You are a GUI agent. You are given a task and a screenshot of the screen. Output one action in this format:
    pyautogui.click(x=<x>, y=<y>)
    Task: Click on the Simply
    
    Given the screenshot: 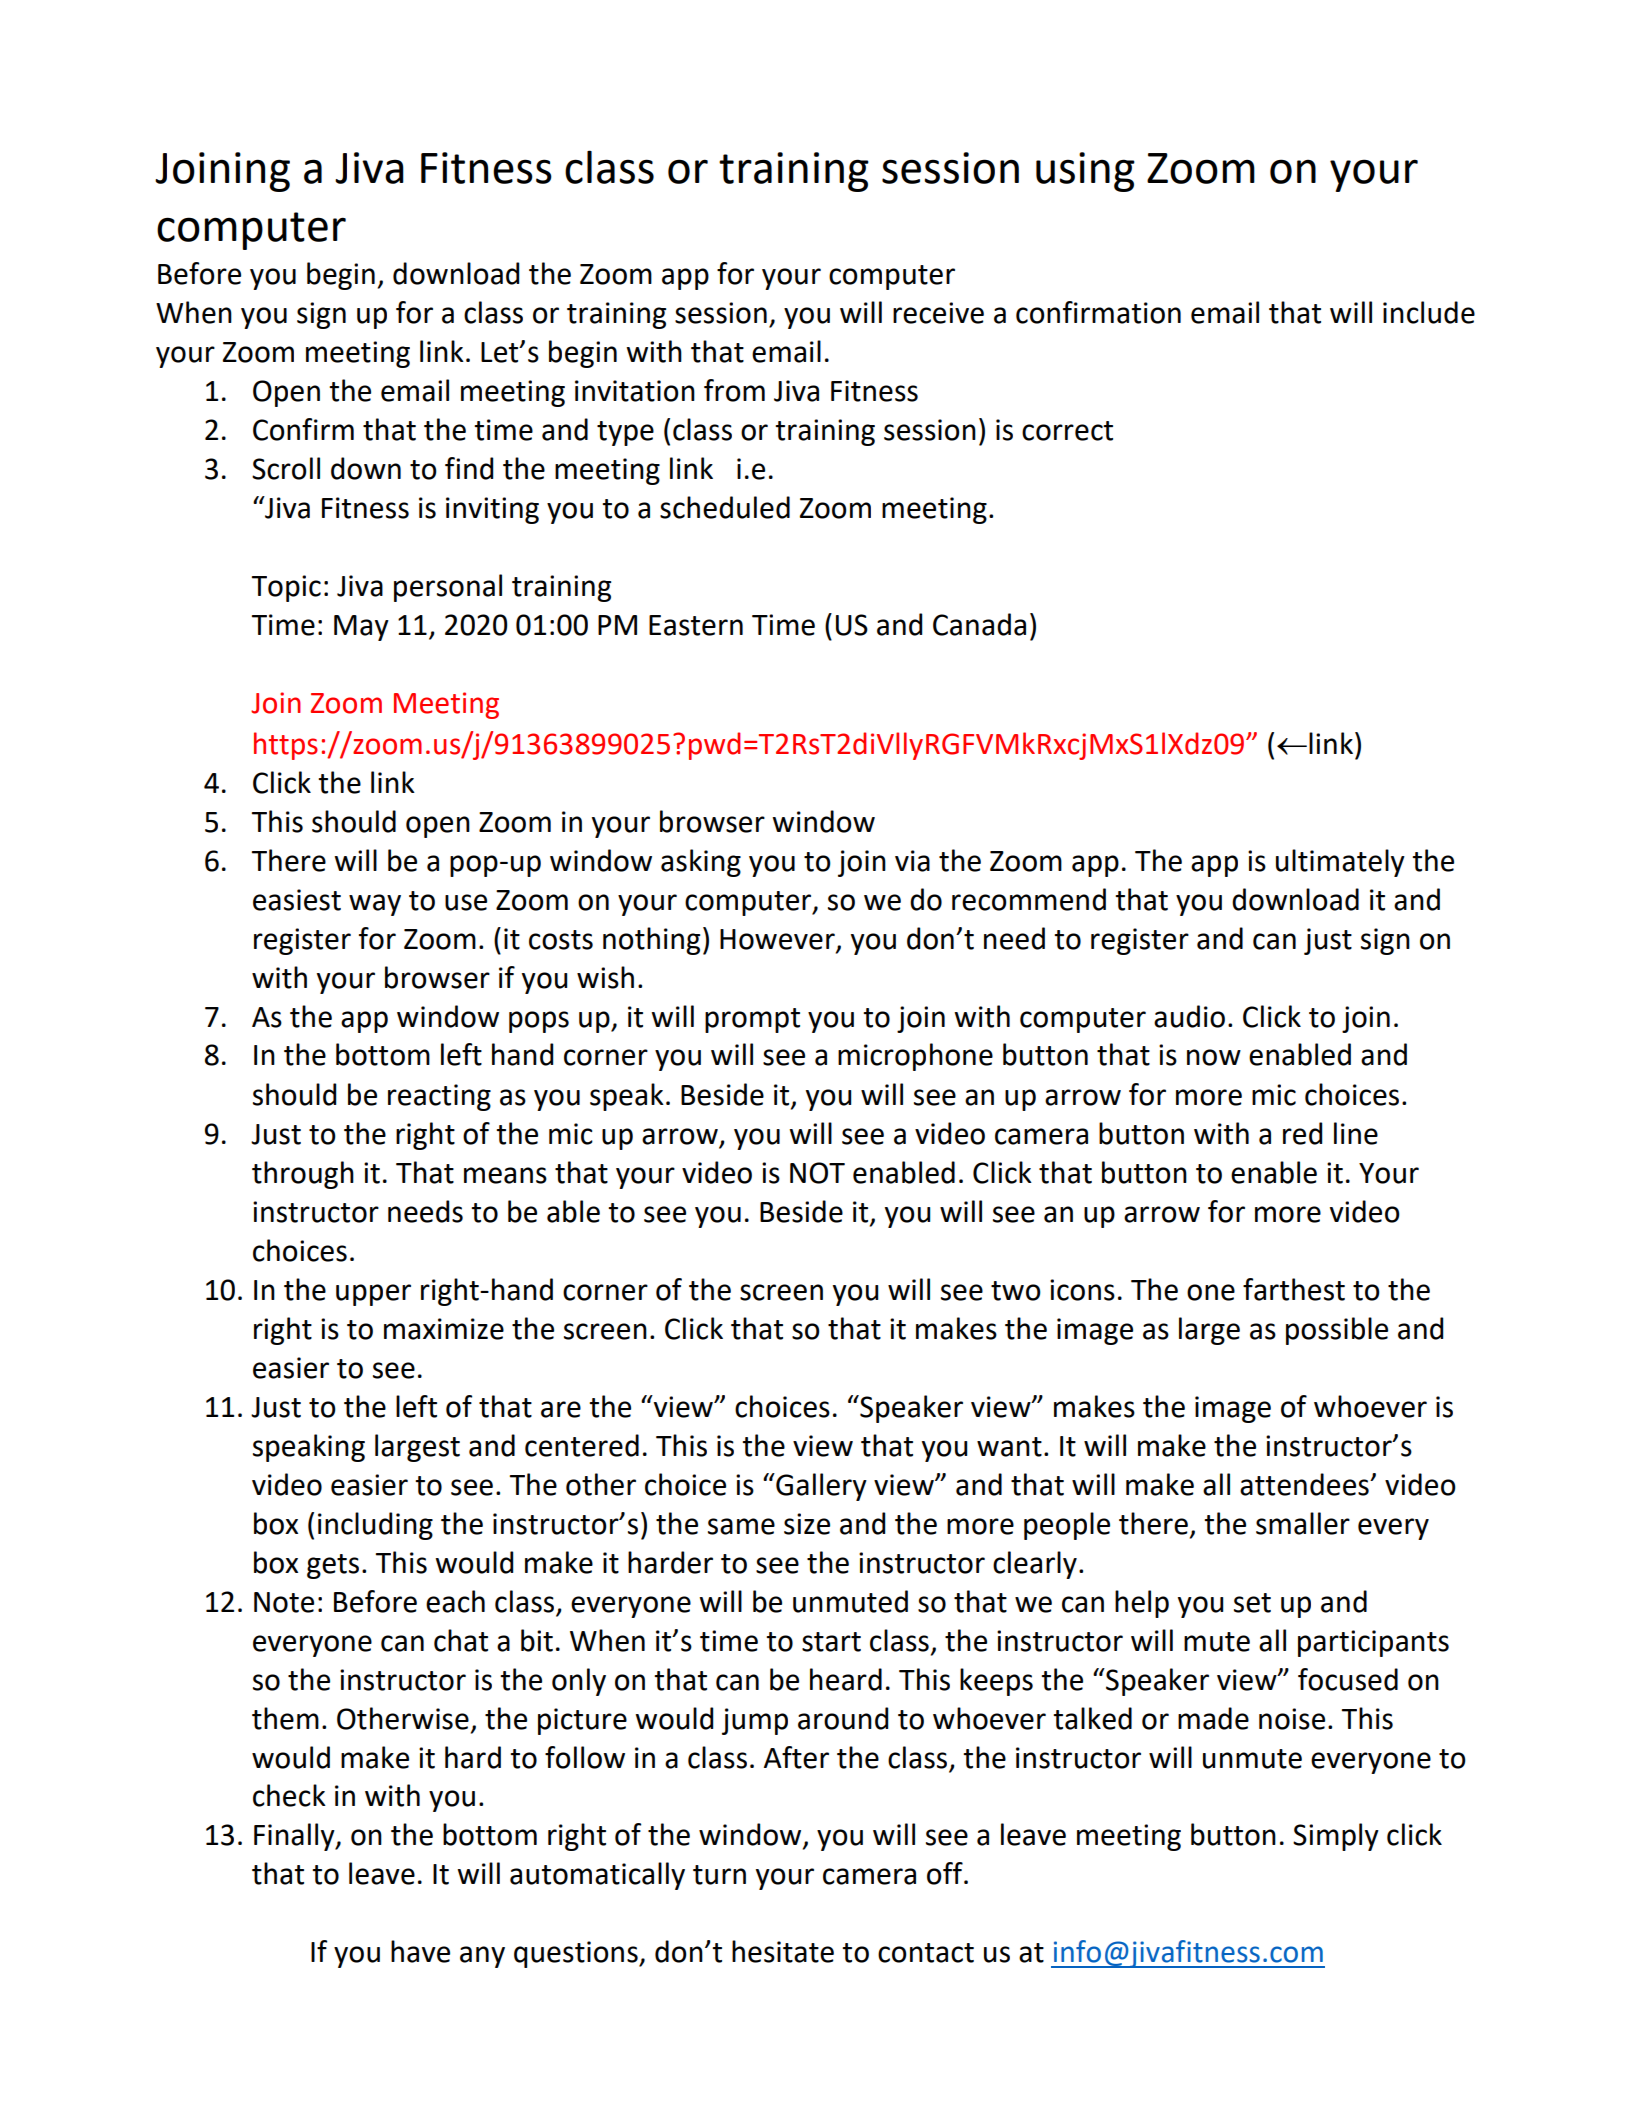 What is the action you would take?
    pyautogui.click(x=1336, y=1837)
